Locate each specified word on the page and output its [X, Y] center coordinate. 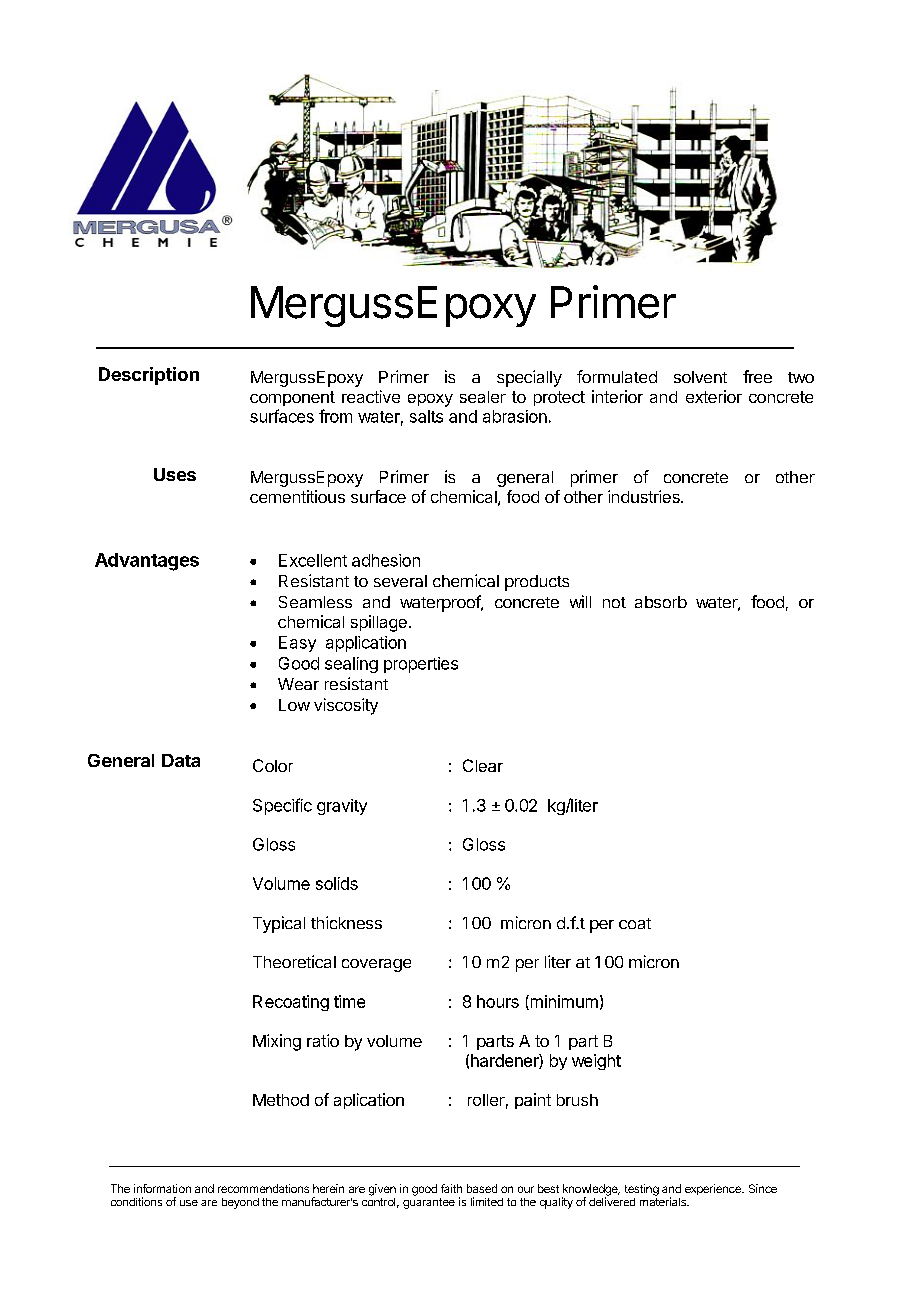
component [292, 398]
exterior [714, 396]
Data [181, 760]
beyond [240, 1203]
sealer [483, 397]
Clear [483, 765]
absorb [661, 602]
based [482, 1188]
